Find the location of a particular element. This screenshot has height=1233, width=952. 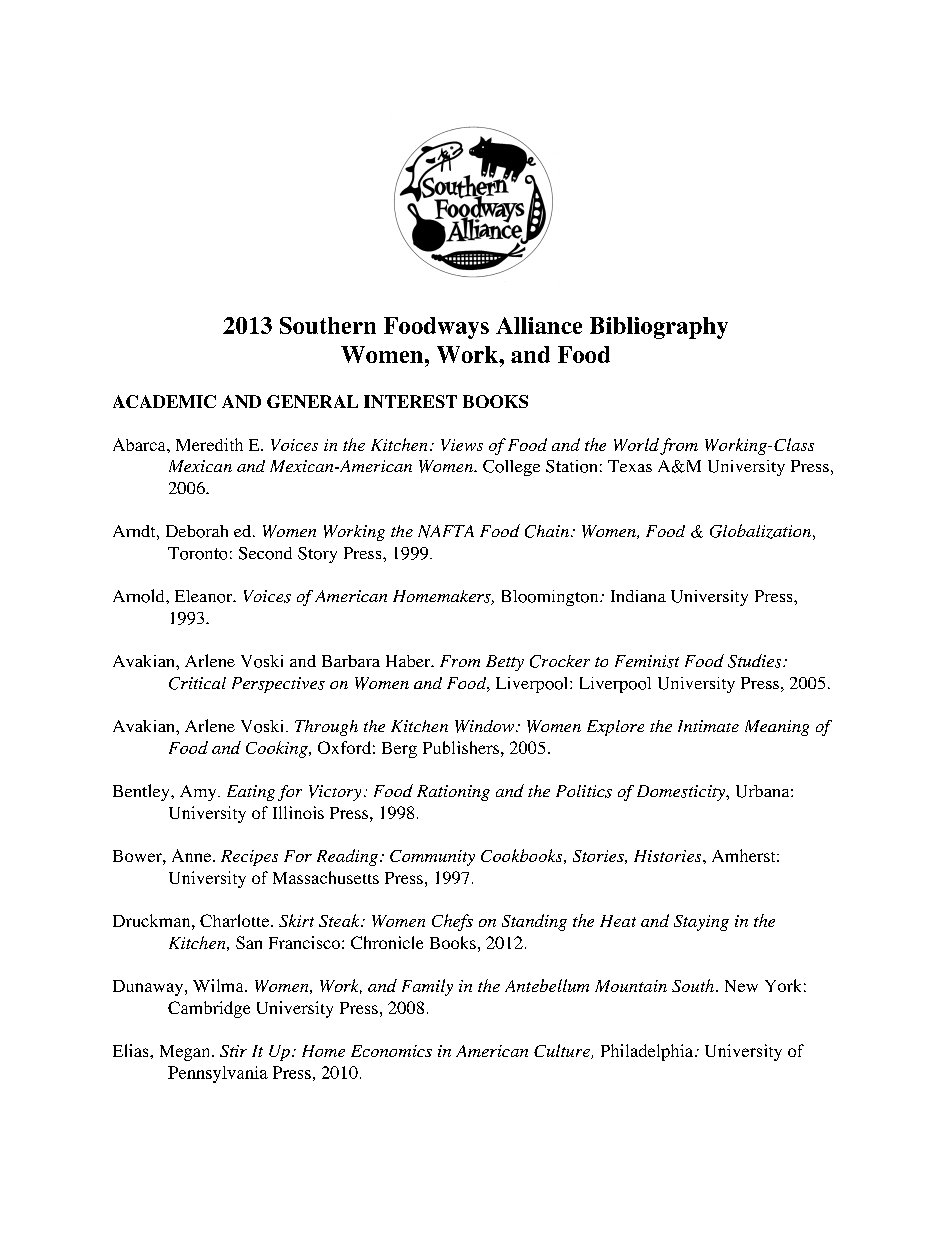

Globalization is located at coordinates (760, 531).
